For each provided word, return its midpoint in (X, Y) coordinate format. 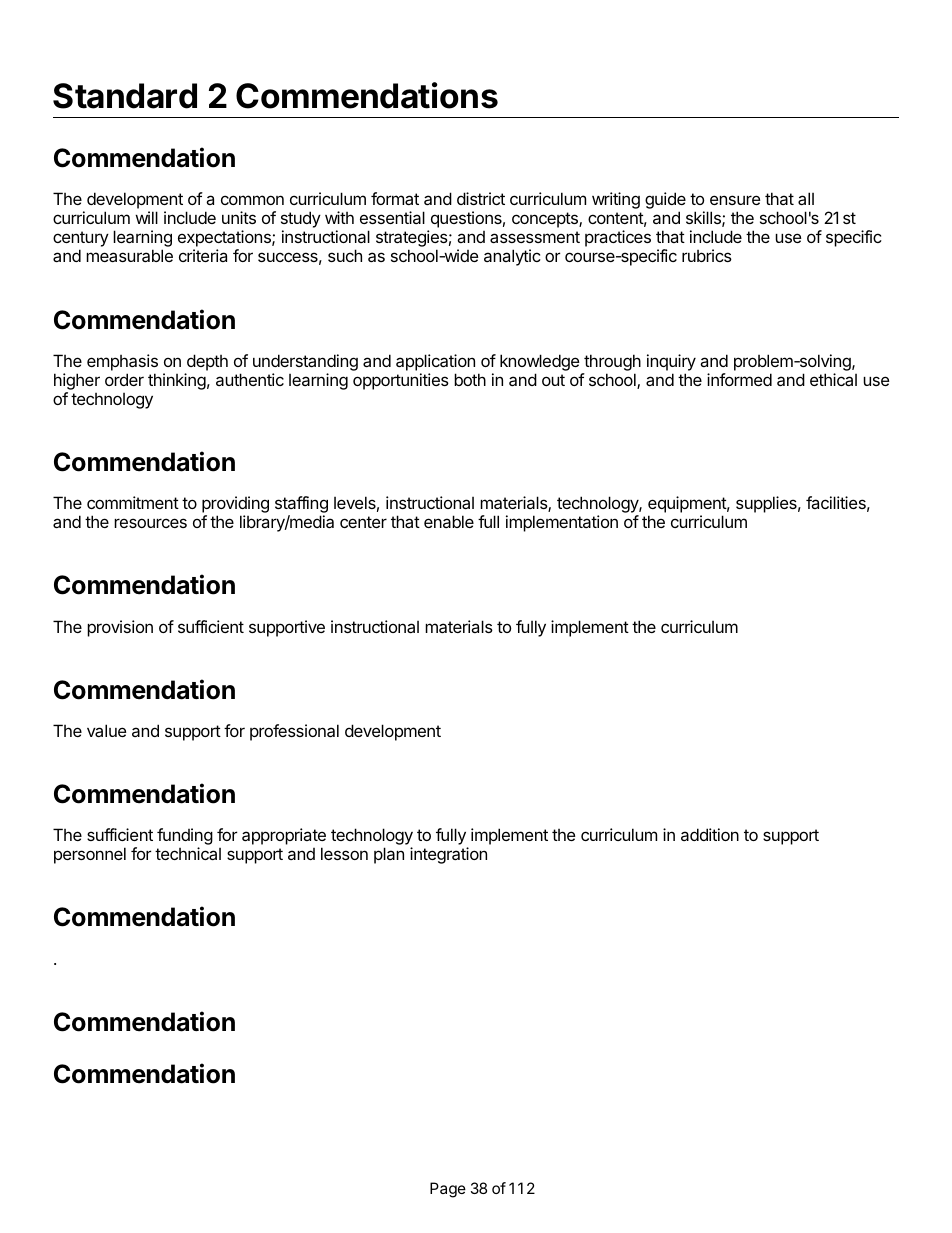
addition (710, 834)
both (470, 379)
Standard (125, 96)
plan (389, 855)
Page (448, 1190)
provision (120, 628)
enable (449, 521)
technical (188, 853)
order (124, 379)
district (481, 198)
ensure (735, 200)
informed (739, 379)
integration (448, 855)
